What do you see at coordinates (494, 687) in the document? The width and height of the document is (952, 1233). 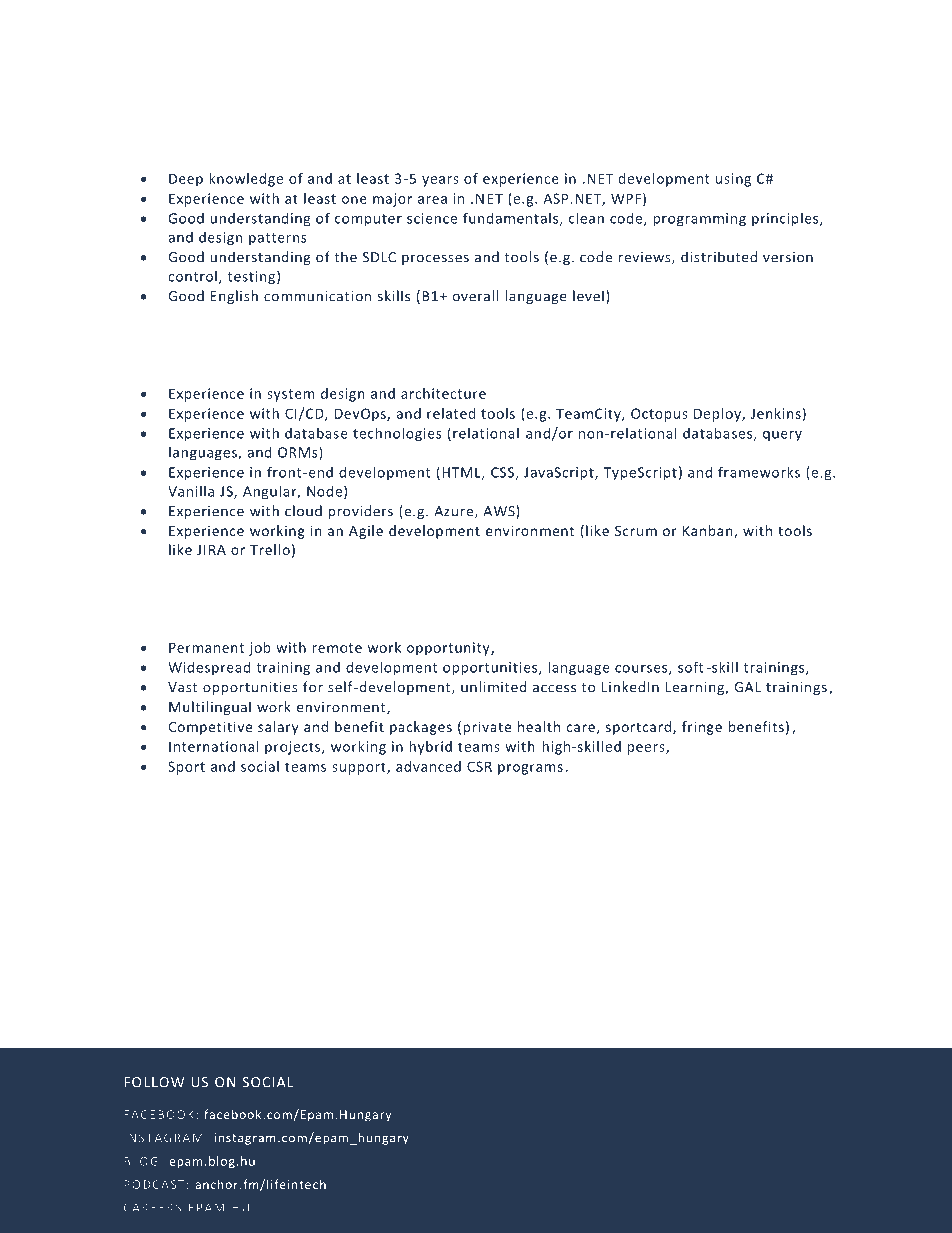 I see `unlimited` at bounding box center [494, 687].
